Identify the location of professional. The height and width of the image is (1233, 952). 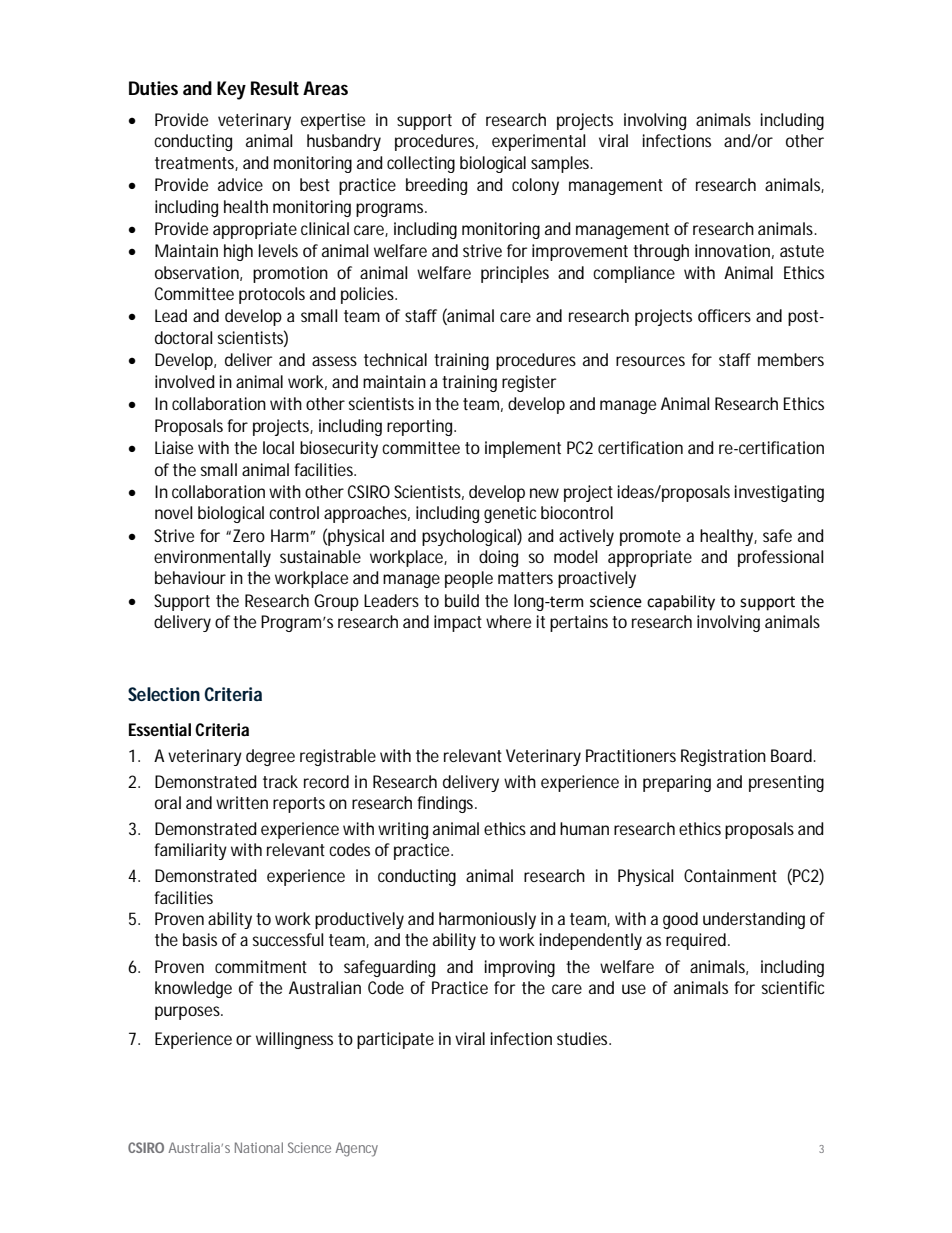
(780, 558).
